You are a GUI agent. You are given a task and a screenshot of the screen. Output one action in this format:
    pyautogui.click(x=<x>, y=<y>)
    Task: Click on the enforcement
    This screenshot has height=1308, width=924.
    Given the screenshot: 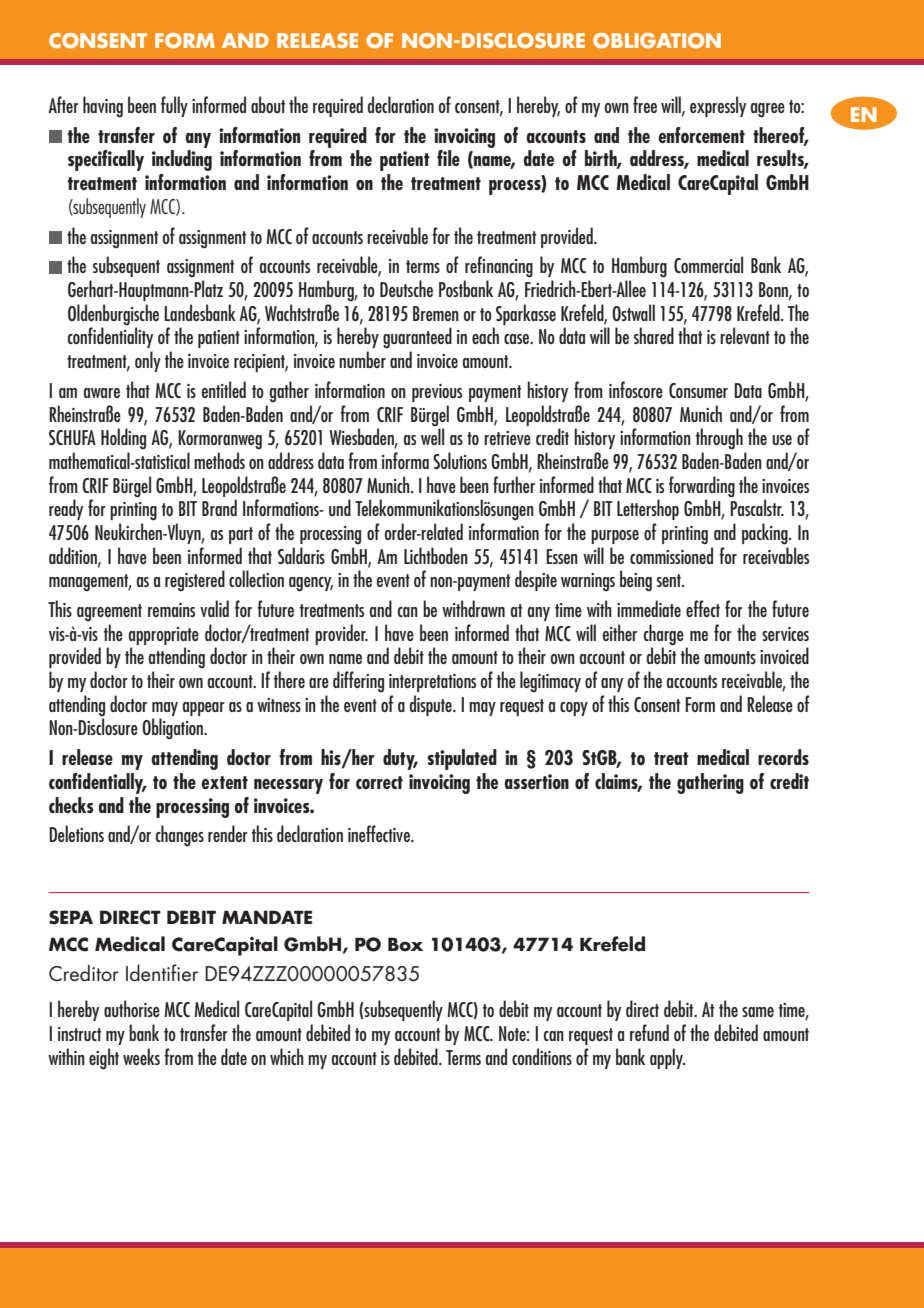 What is the action you would take?
    pyautogui.click(x=701, y=135)
